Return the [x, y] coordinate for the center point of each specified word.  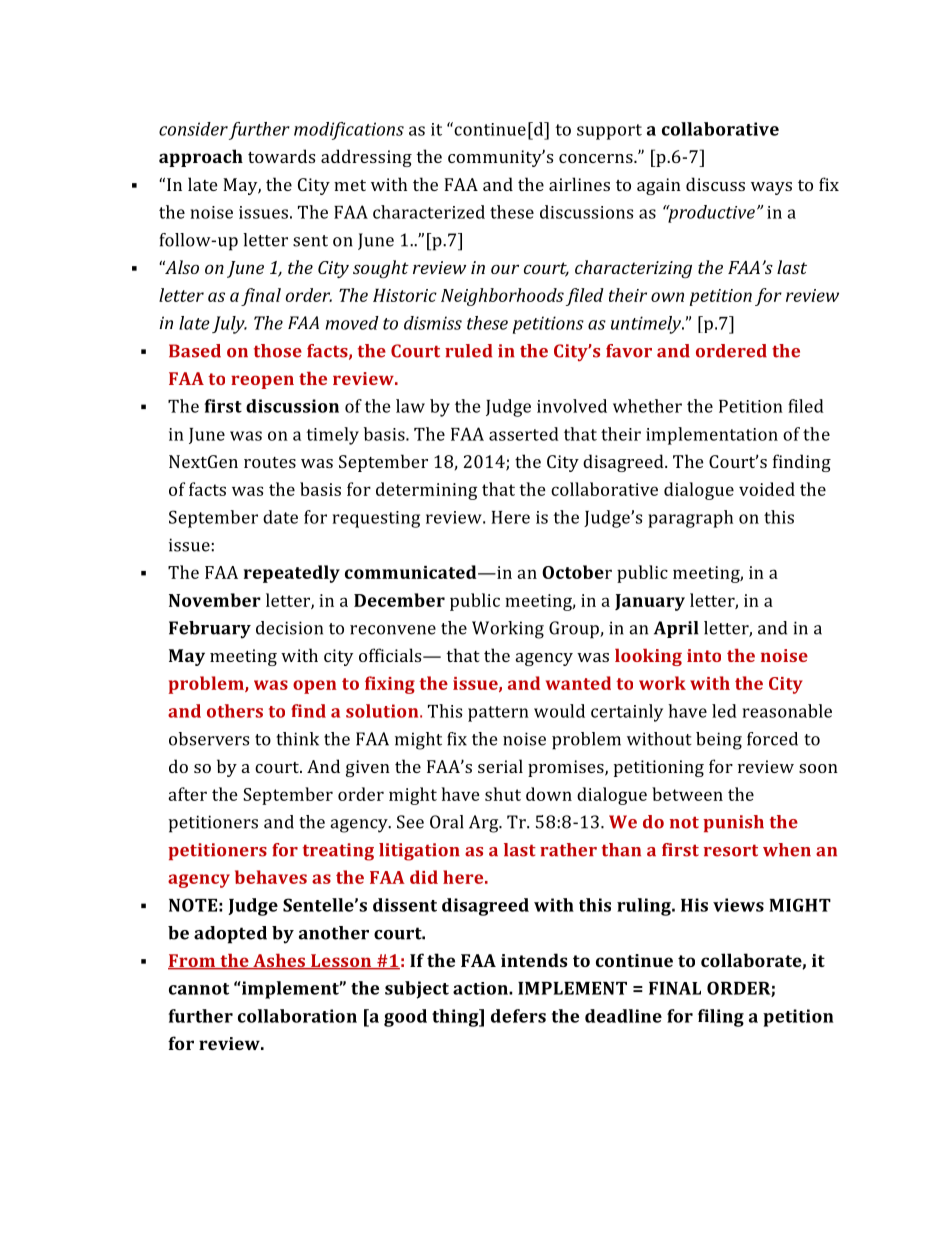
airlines [579, 184]
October [577, 572]
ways [771, 188]
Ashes [279, 961]
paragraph [690, 519]
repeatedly [292, 574]
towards [281, 156]
